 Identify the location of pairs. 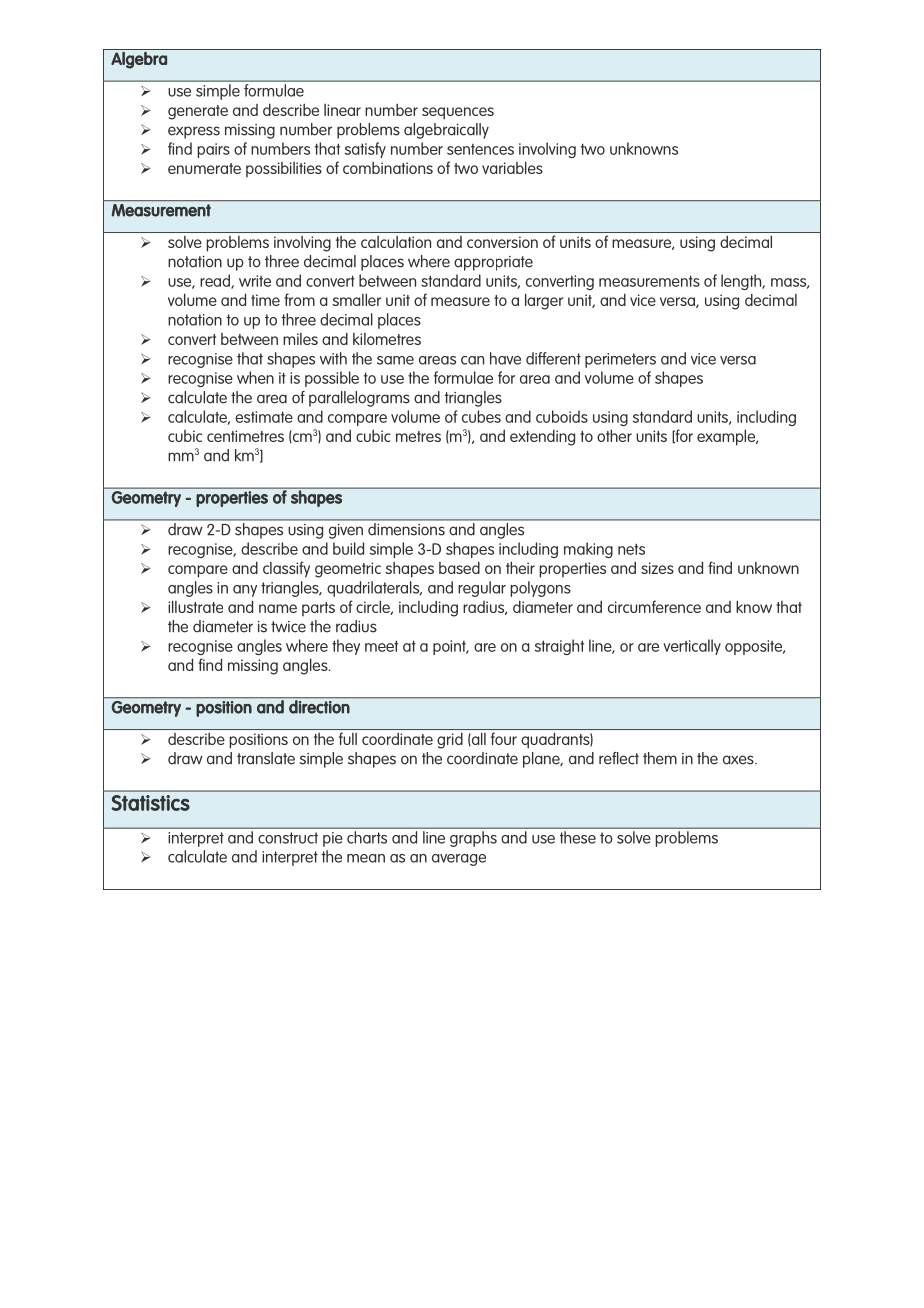
(213, 150).
